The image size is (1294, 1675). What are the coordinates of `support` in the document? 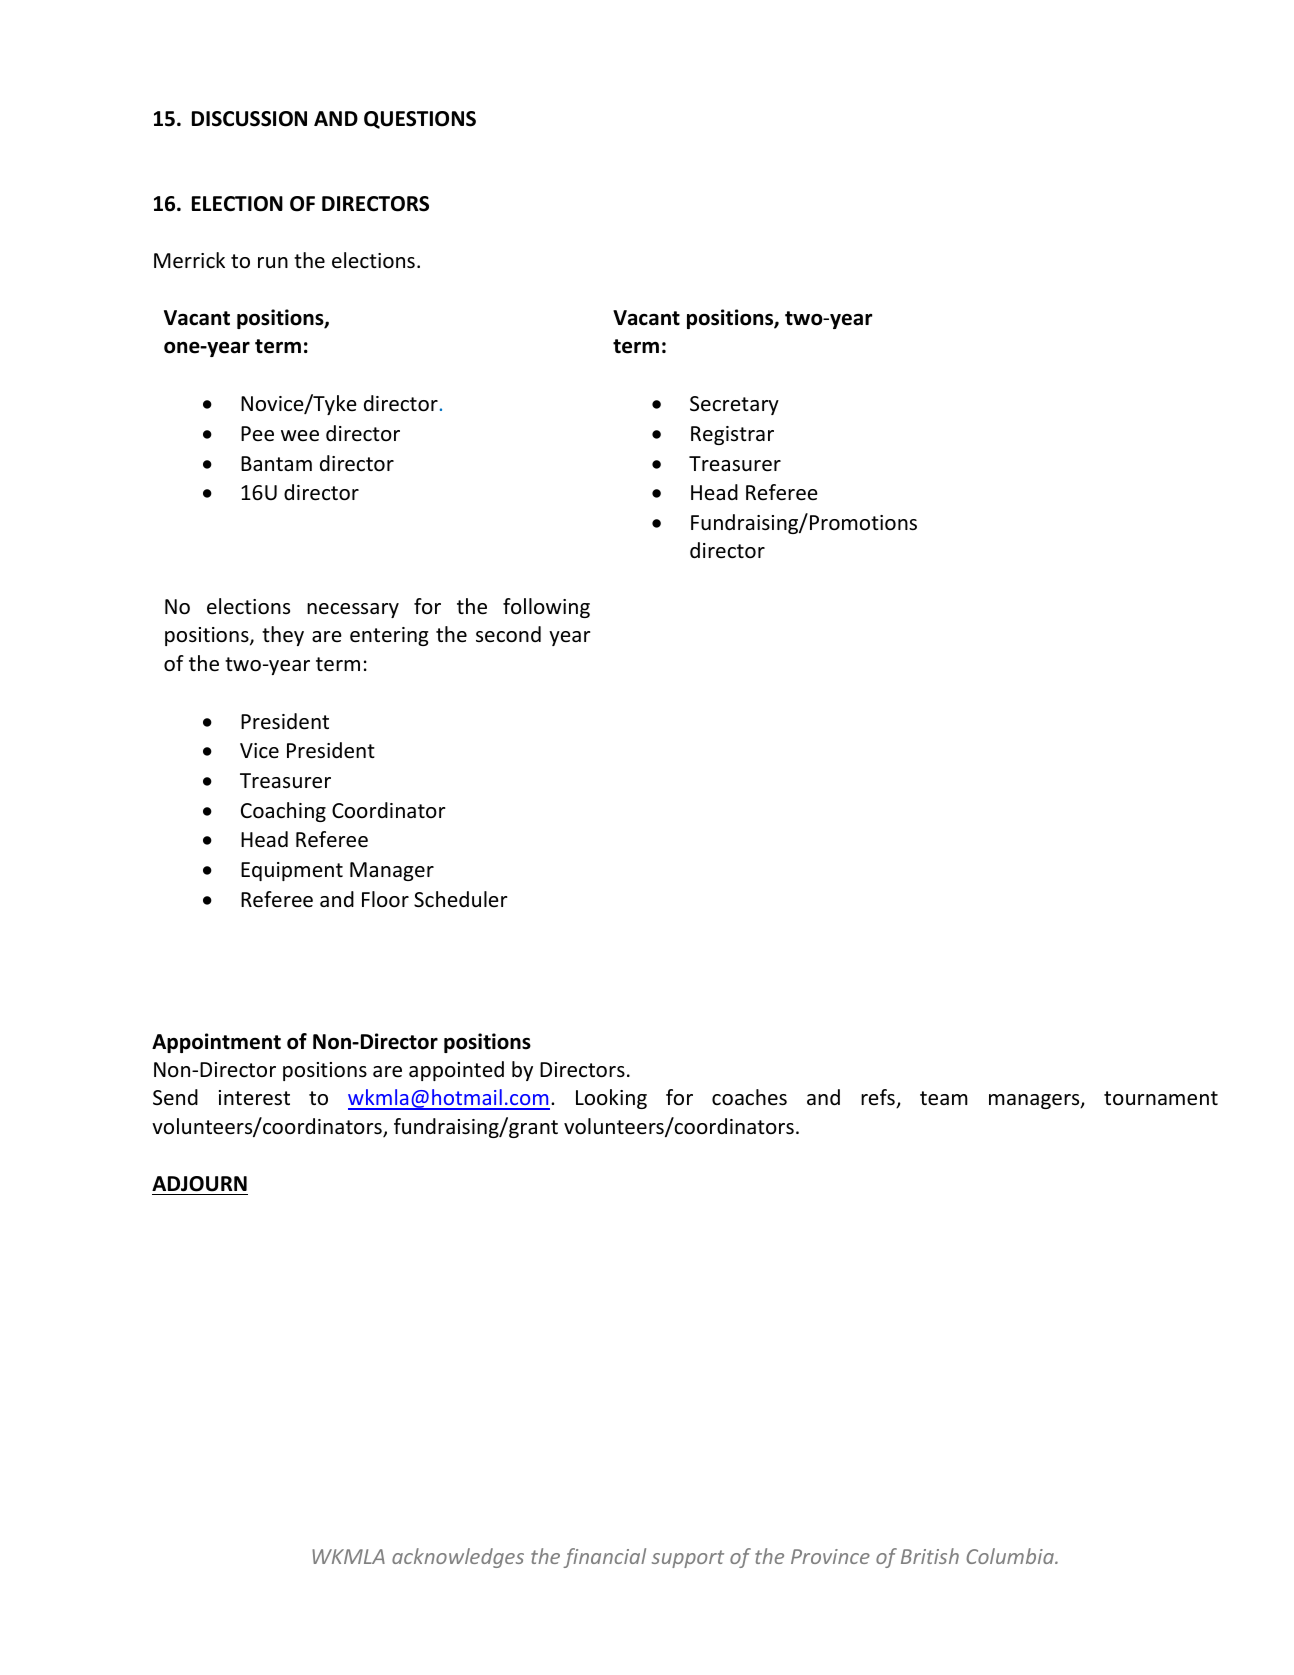 It's located at (688, 1559).
